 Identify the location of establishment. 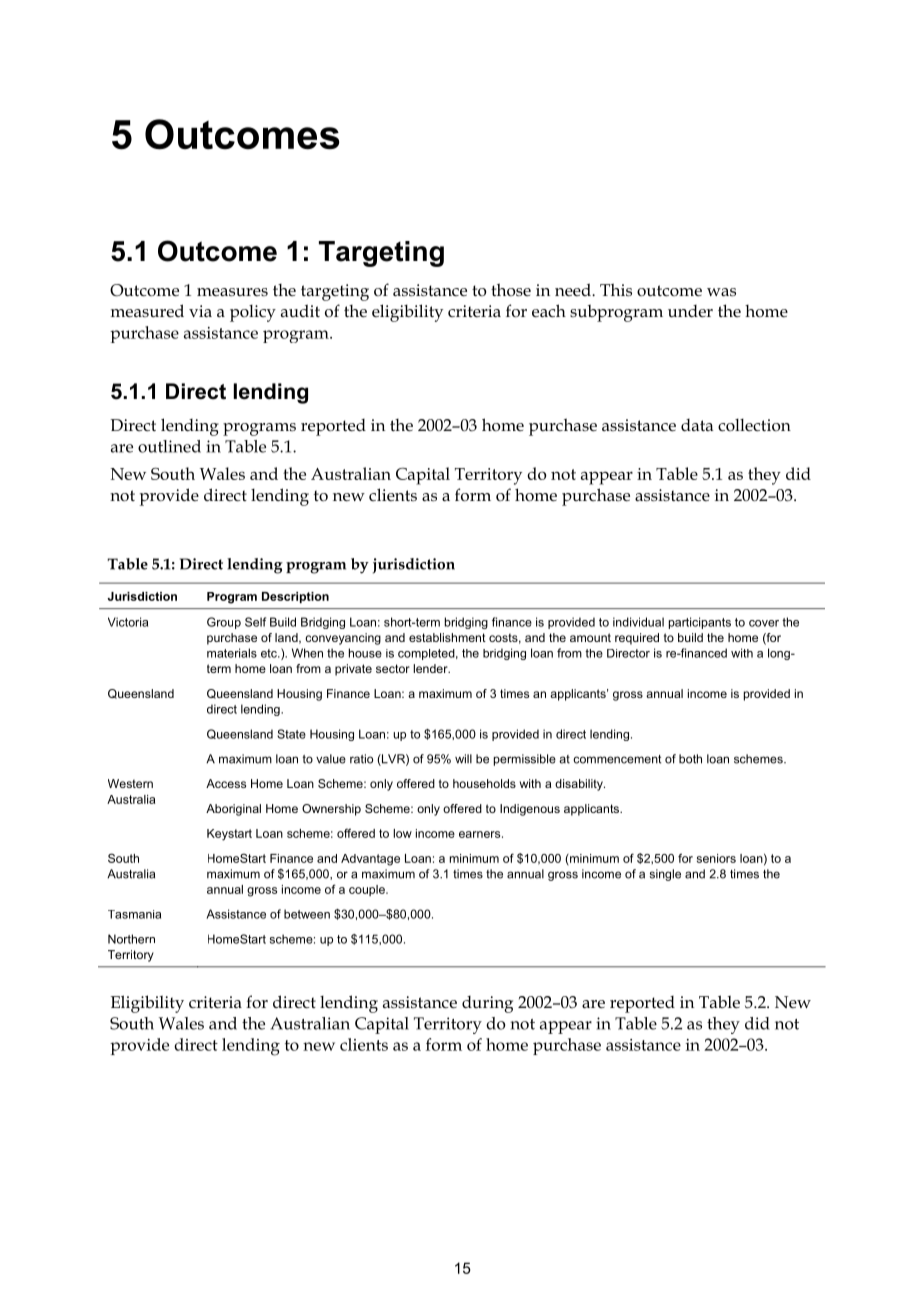
(447, 637).
